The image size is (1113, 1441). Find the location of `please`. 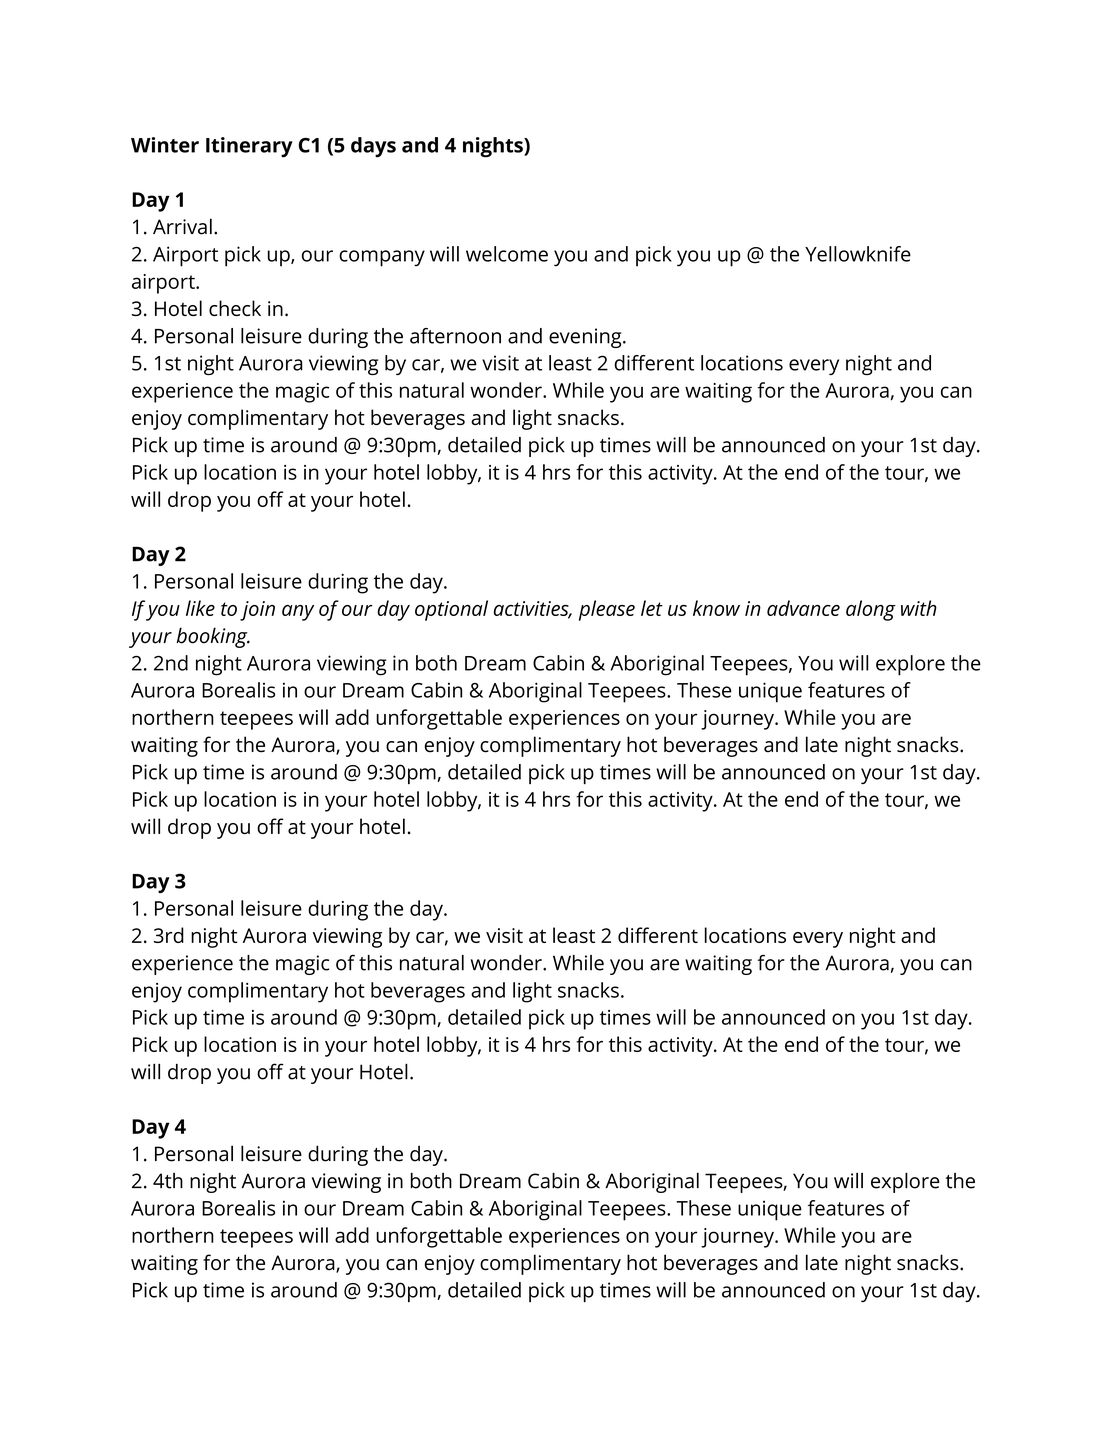

please is located at coordinates (607, 610).
